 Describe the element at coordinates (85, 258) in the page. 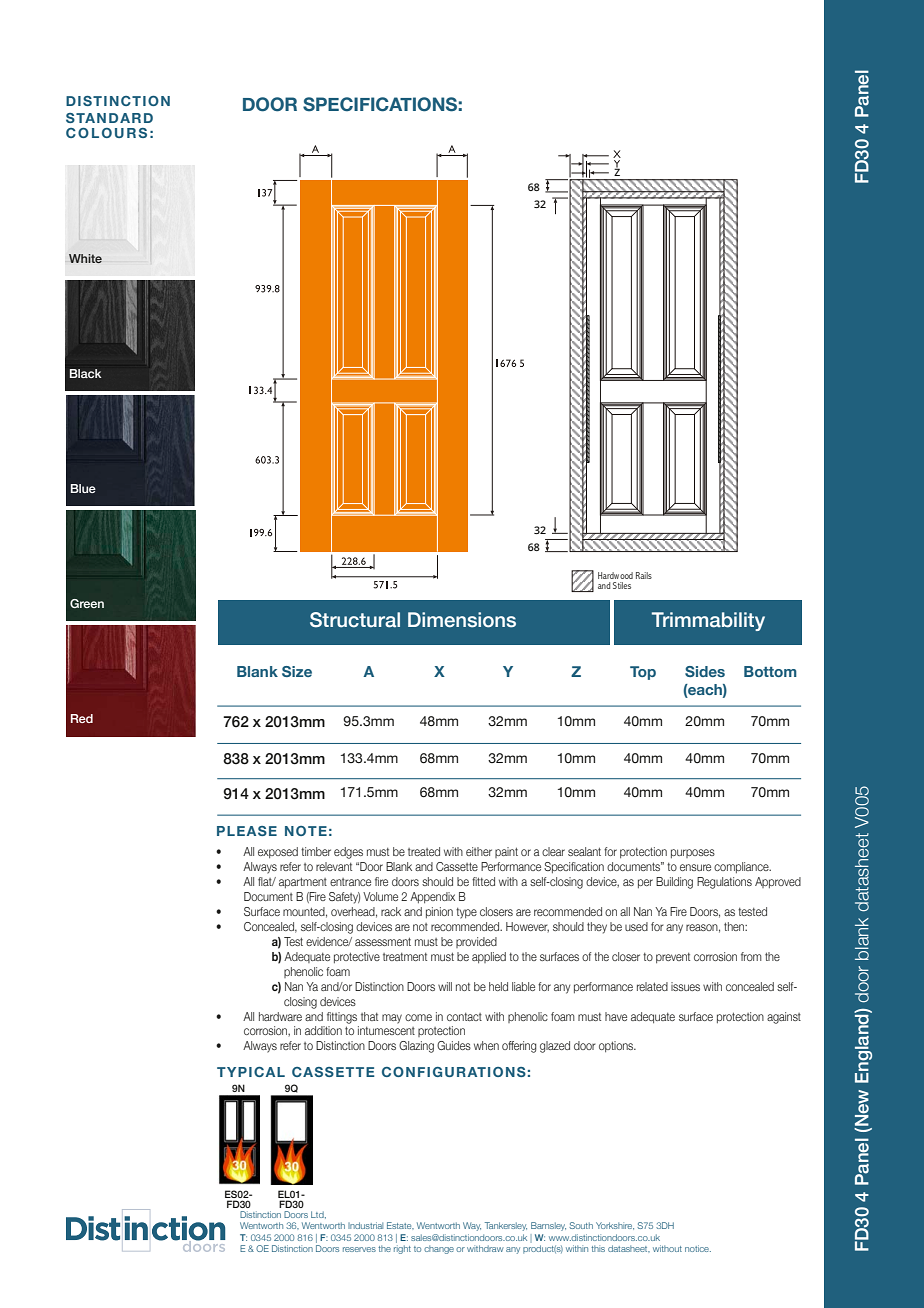

I see `White` at that location.
